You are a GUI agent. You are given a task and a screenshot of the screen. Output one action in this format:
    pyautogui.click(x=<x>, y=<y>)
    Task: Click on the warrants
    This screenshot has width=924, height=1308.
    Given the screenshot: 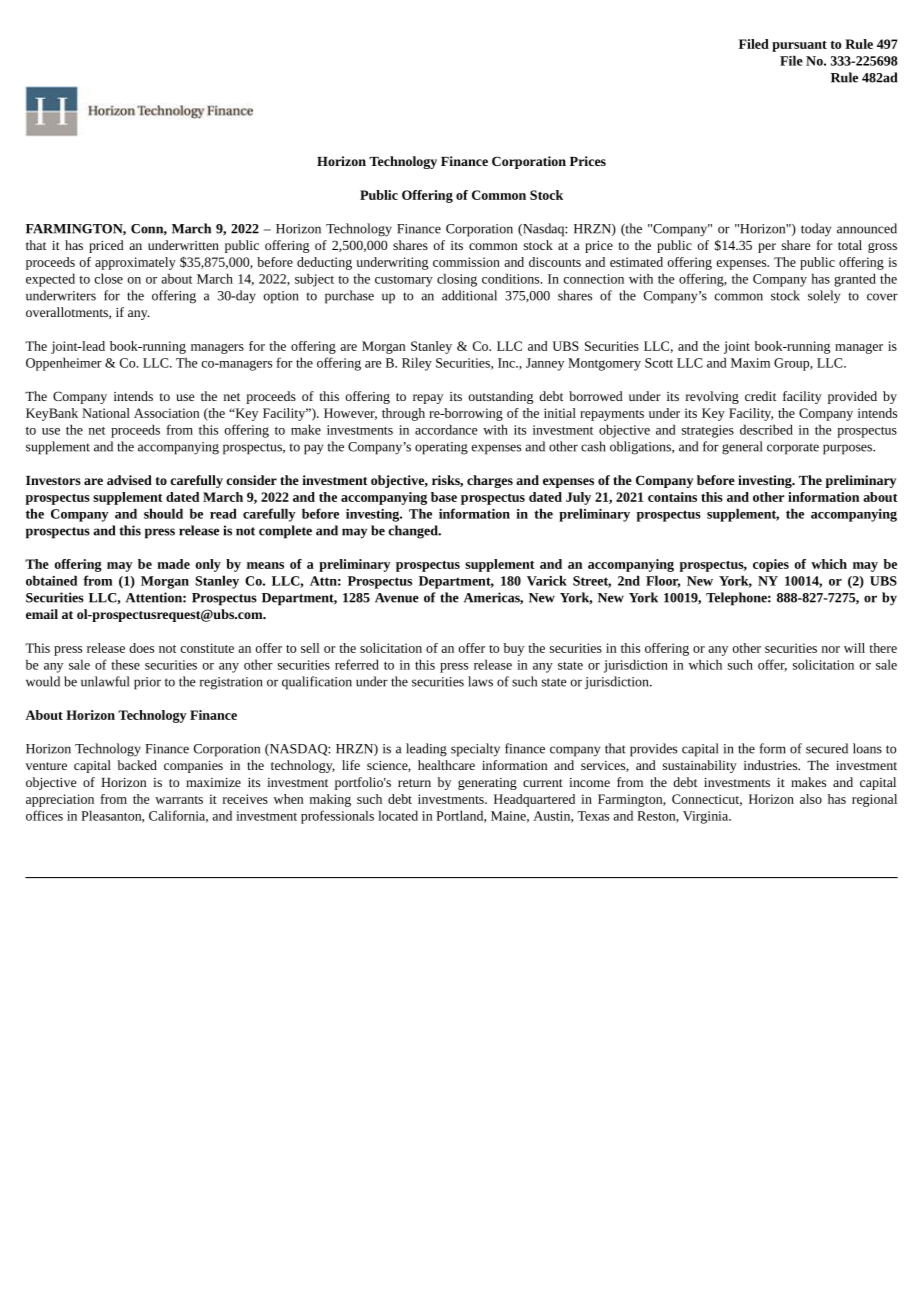 What is the action you would take?
    pyautogui.click(x=179, y=800)
